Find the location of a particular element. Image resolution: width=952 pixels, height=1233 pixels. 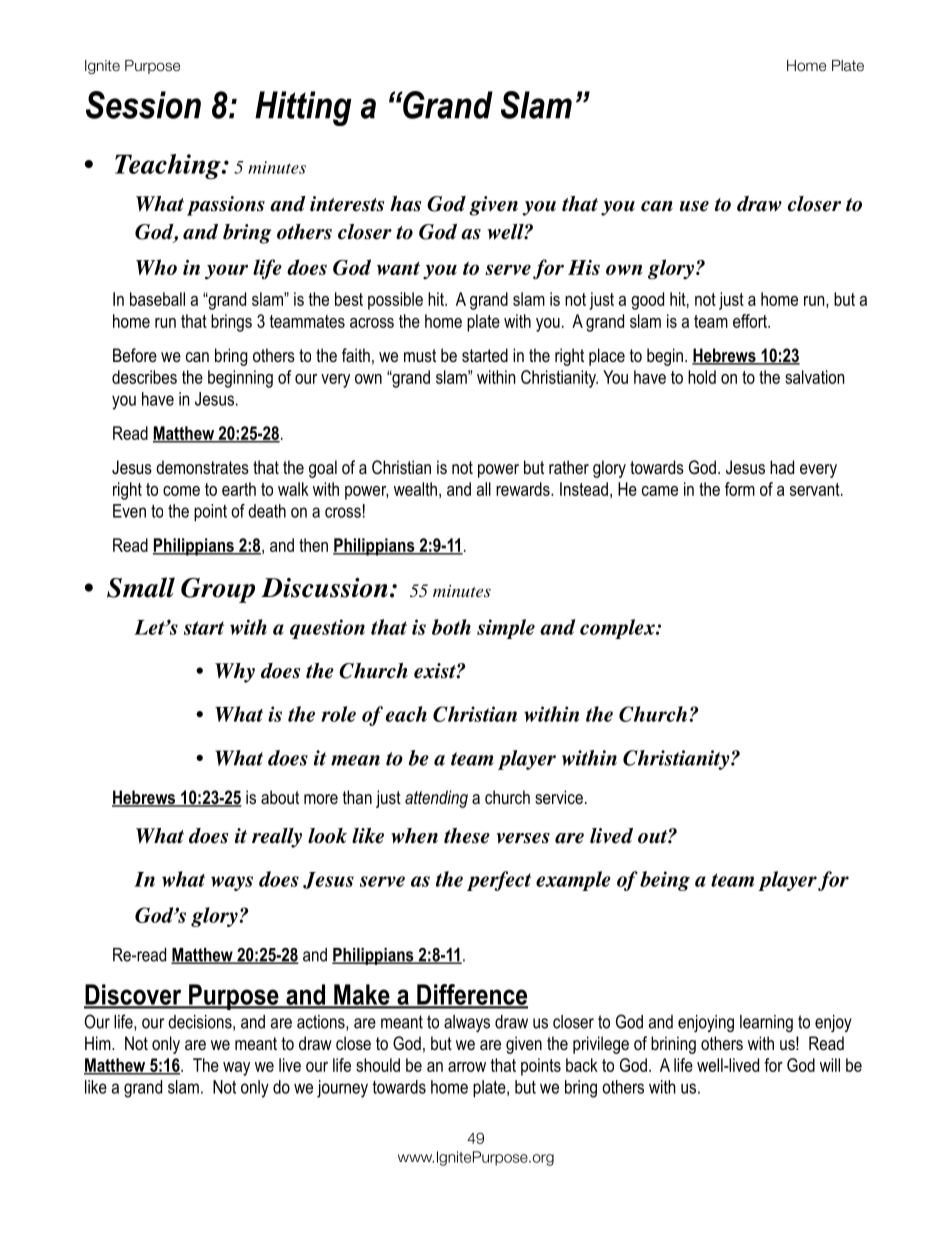

attending is located at coordinates (436, 799).
